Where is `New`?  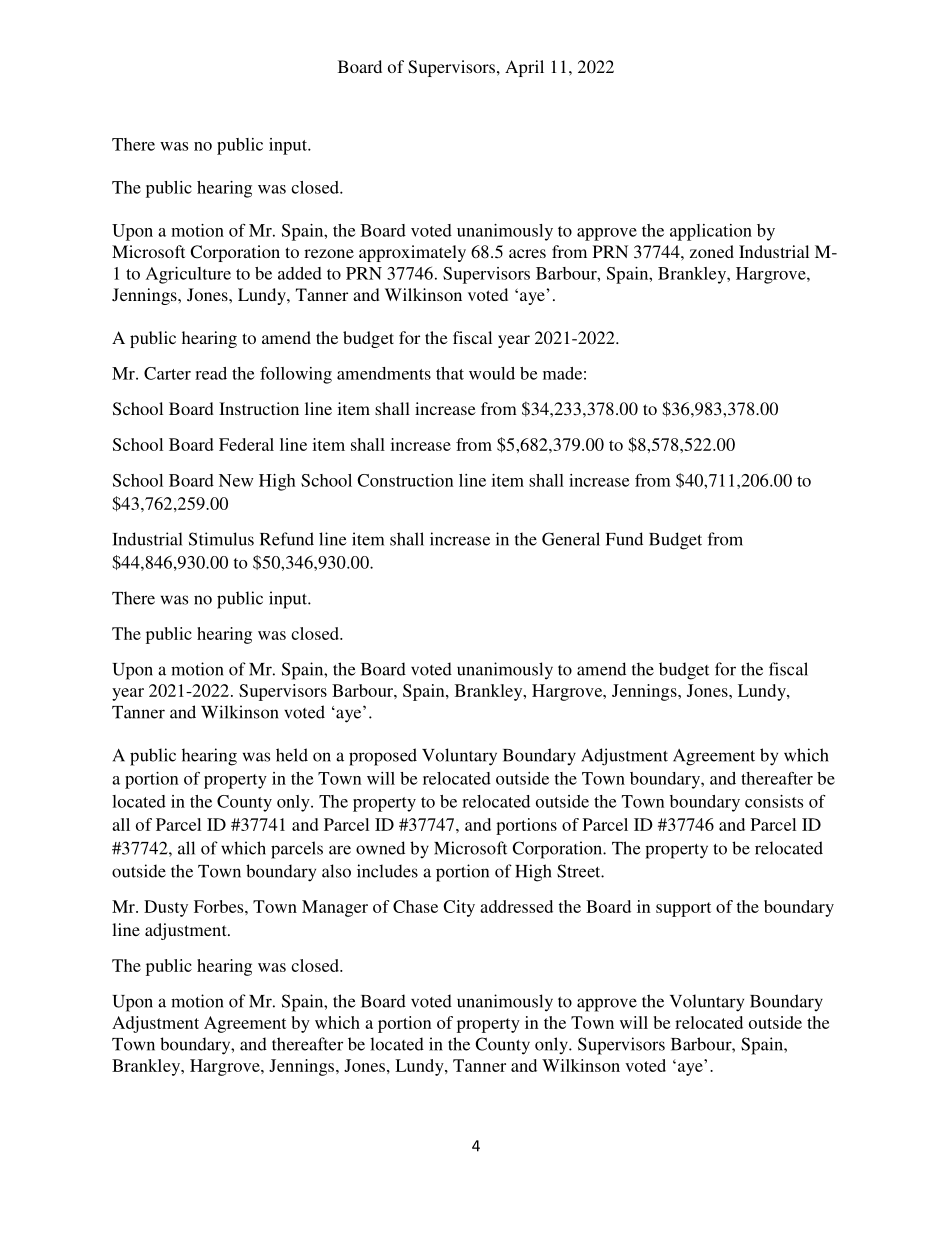 New is located at coordinates (236, 480).
